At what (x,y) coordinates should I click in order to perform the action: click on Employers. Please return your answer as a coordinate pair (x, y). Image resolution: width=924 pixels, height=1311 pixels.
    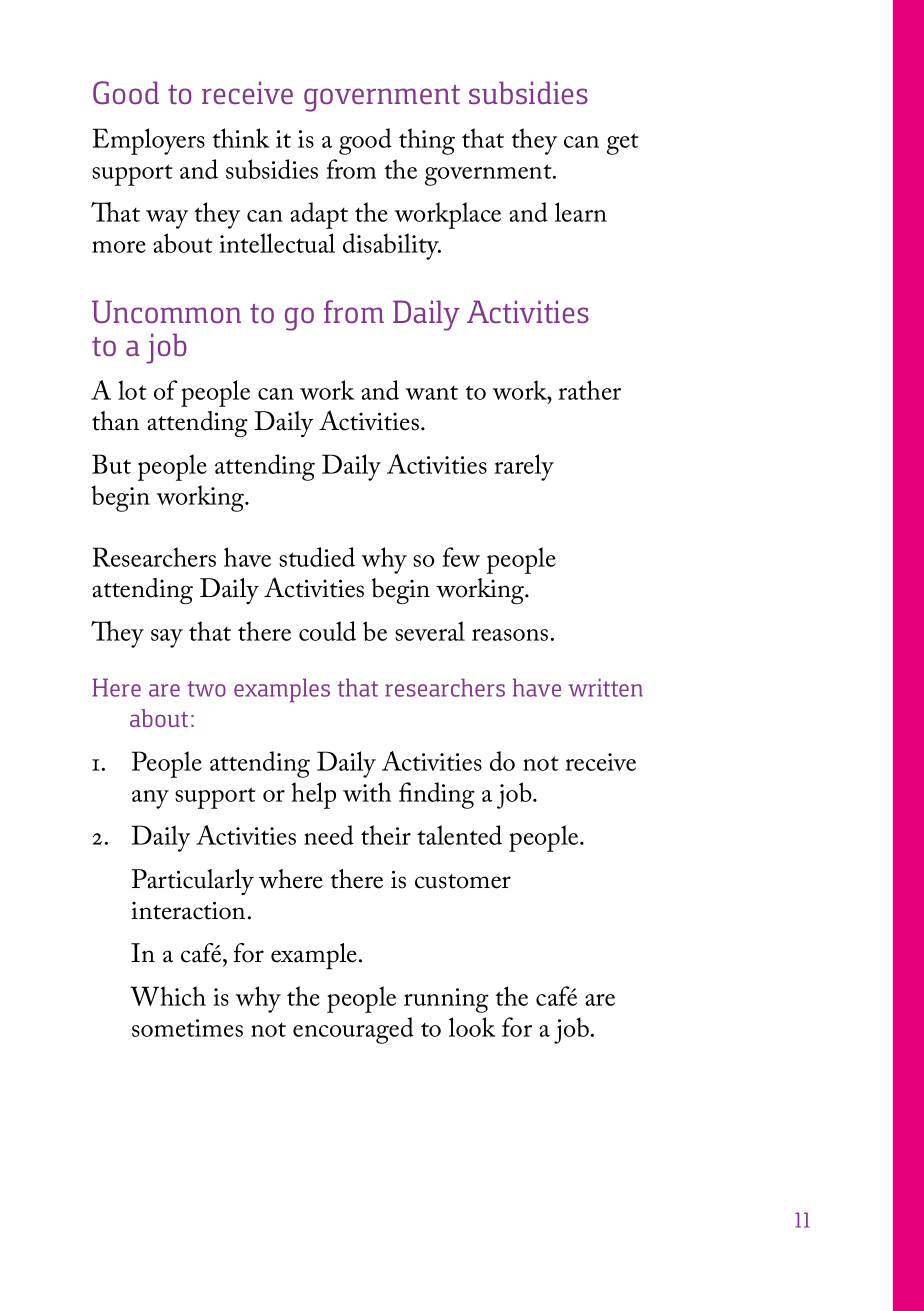
    Looking at the image, I should click on (149, 141).
